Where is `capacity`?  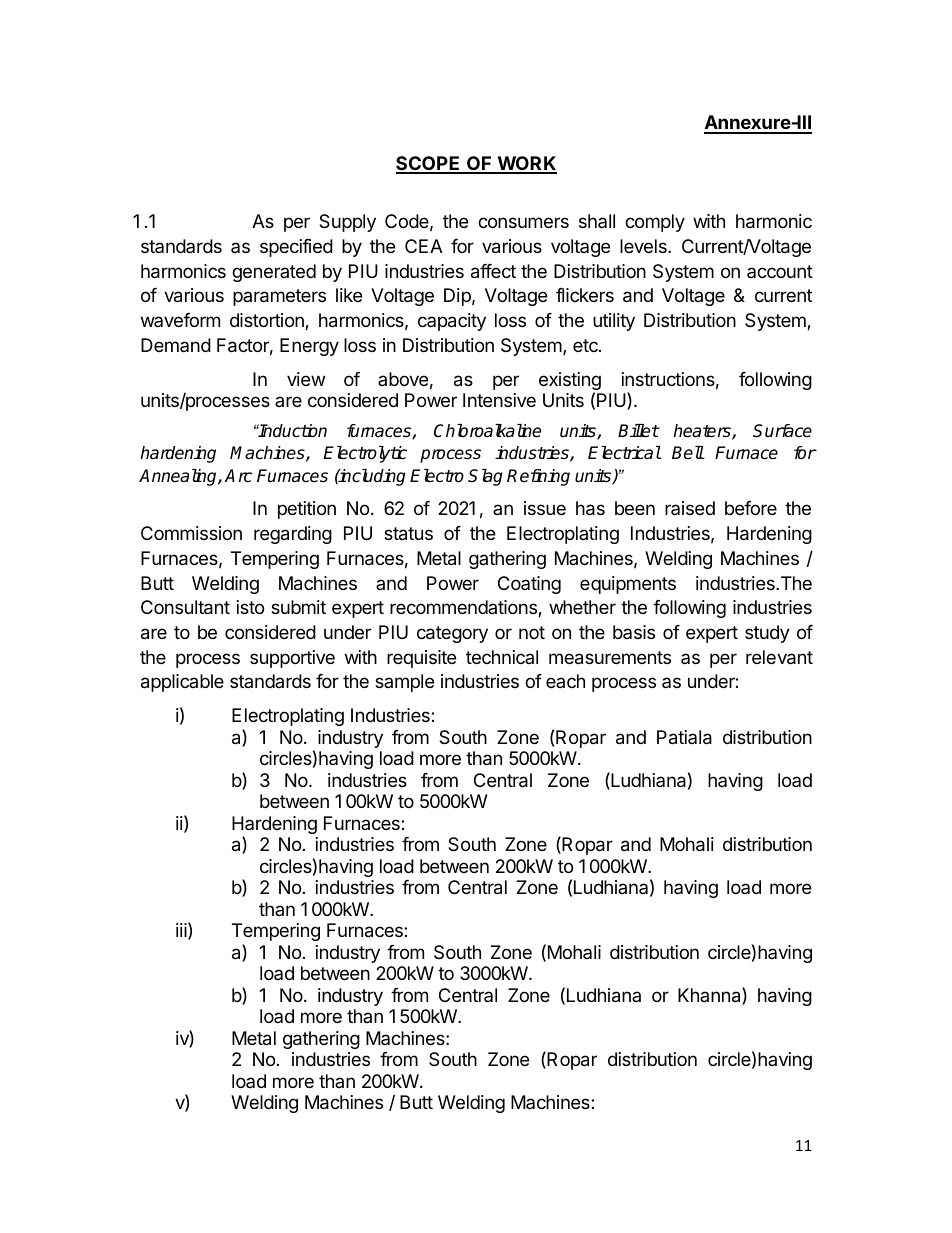 capacity is located at coordinates (452, 322).
